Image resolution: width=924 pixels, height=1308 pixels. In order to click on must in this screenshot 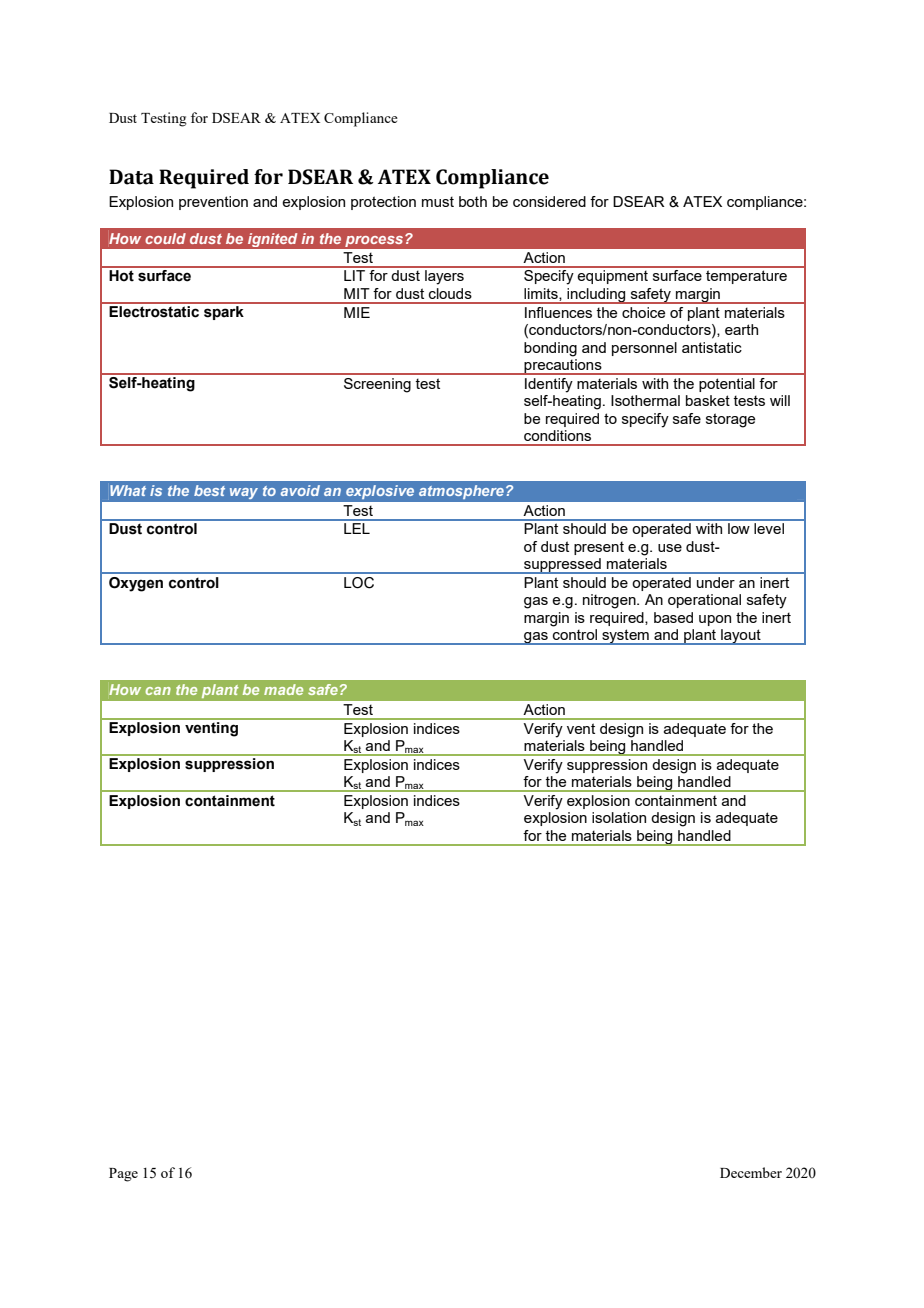, I will do `click(438, 201)`.
